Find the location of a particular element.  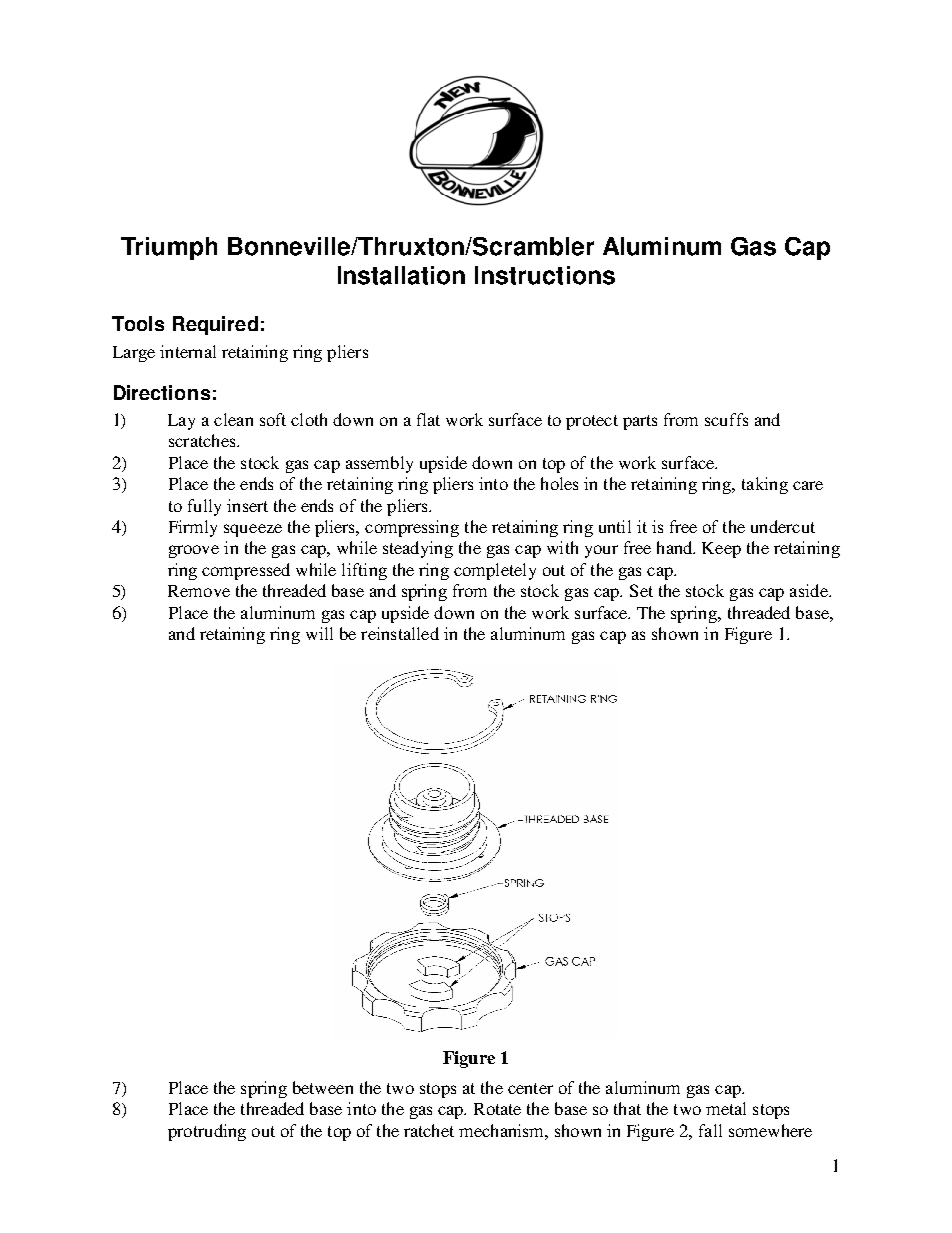

Triumph is located at coordinates (169, 248).
